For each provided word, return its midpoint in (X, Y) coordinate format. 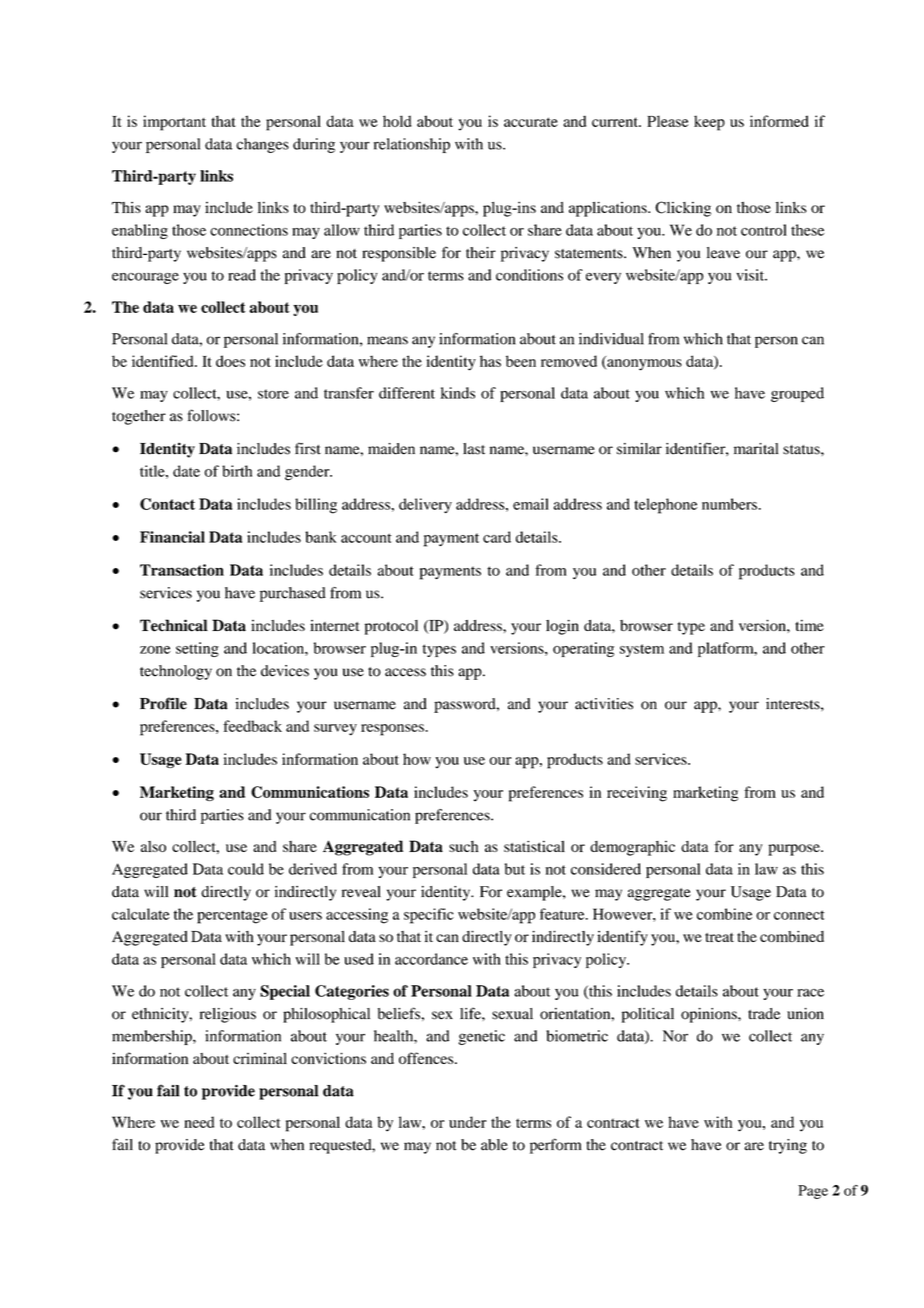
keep (709, 123)
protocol (391, 627)
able (494, 1145)
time (809, 625)
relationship (412, 145)
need (199, 1122)
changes (262, 145)
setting (197, 649)
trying (788, 1146)
